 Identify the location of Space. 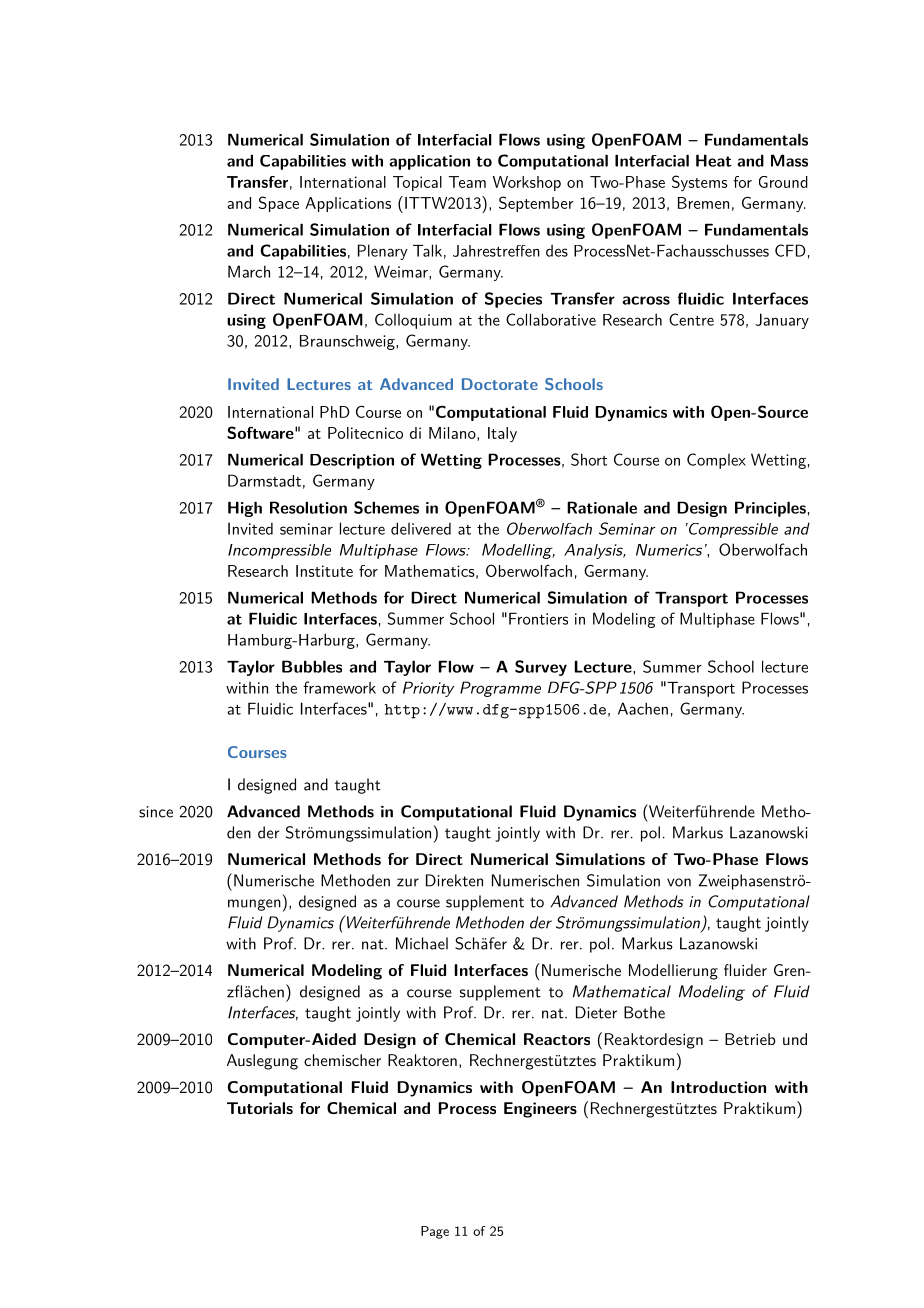
(279, 204).
